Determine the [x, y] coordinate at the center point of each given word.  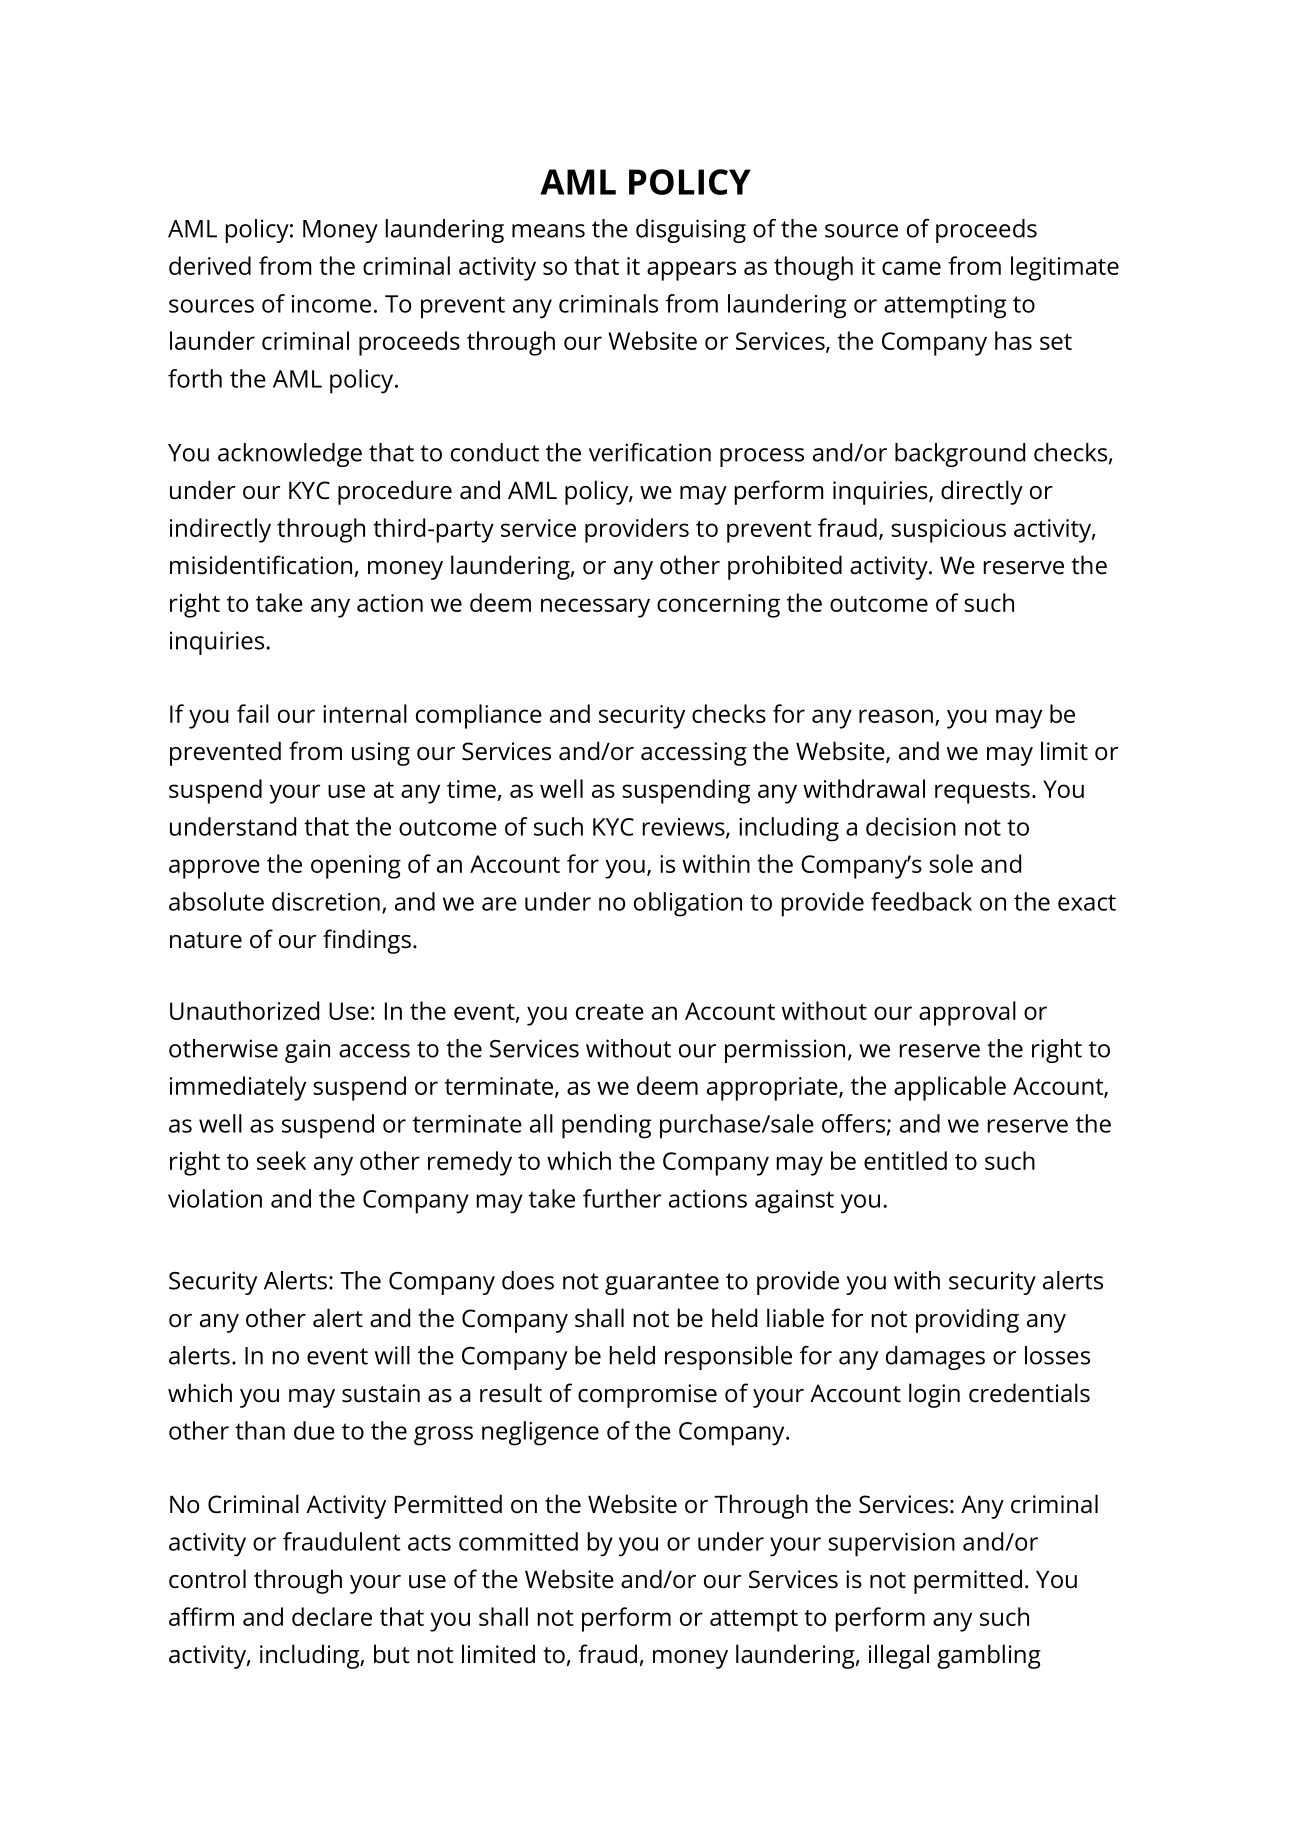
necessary [595, 608]
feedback [921, 901]
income [331, 304]
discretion [326, 901]
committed [518, 1541]
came [911, 268]
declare [332, 1616]
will [392, 1355]
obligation [688, 904]
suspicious [948, 531]
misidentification [261, 565]
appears [691, 271]
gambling [989, 1656]
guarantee [662, 1284]
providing [967, 1320]
